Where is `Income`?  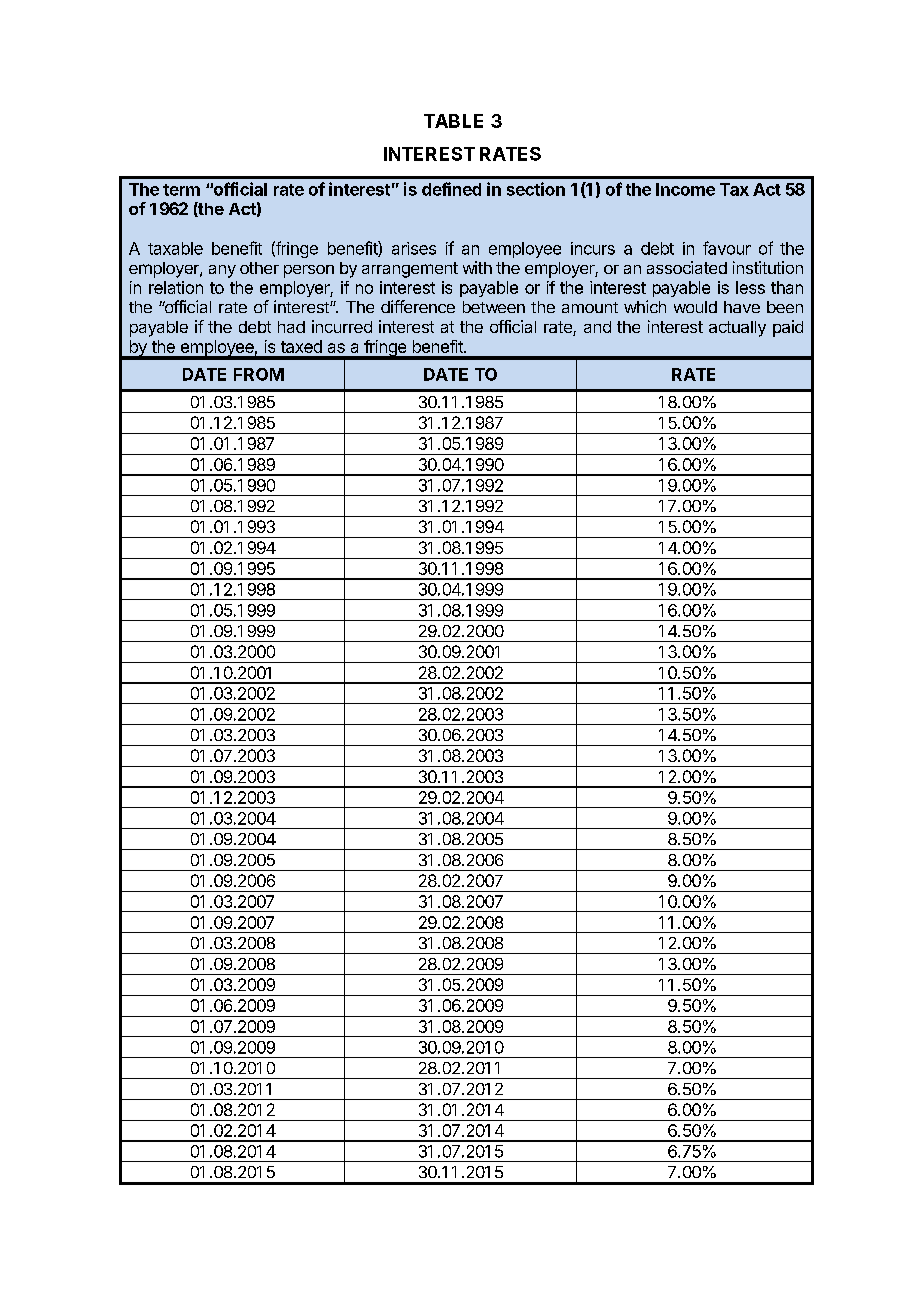
Income is located at coordinates (685, 189).
